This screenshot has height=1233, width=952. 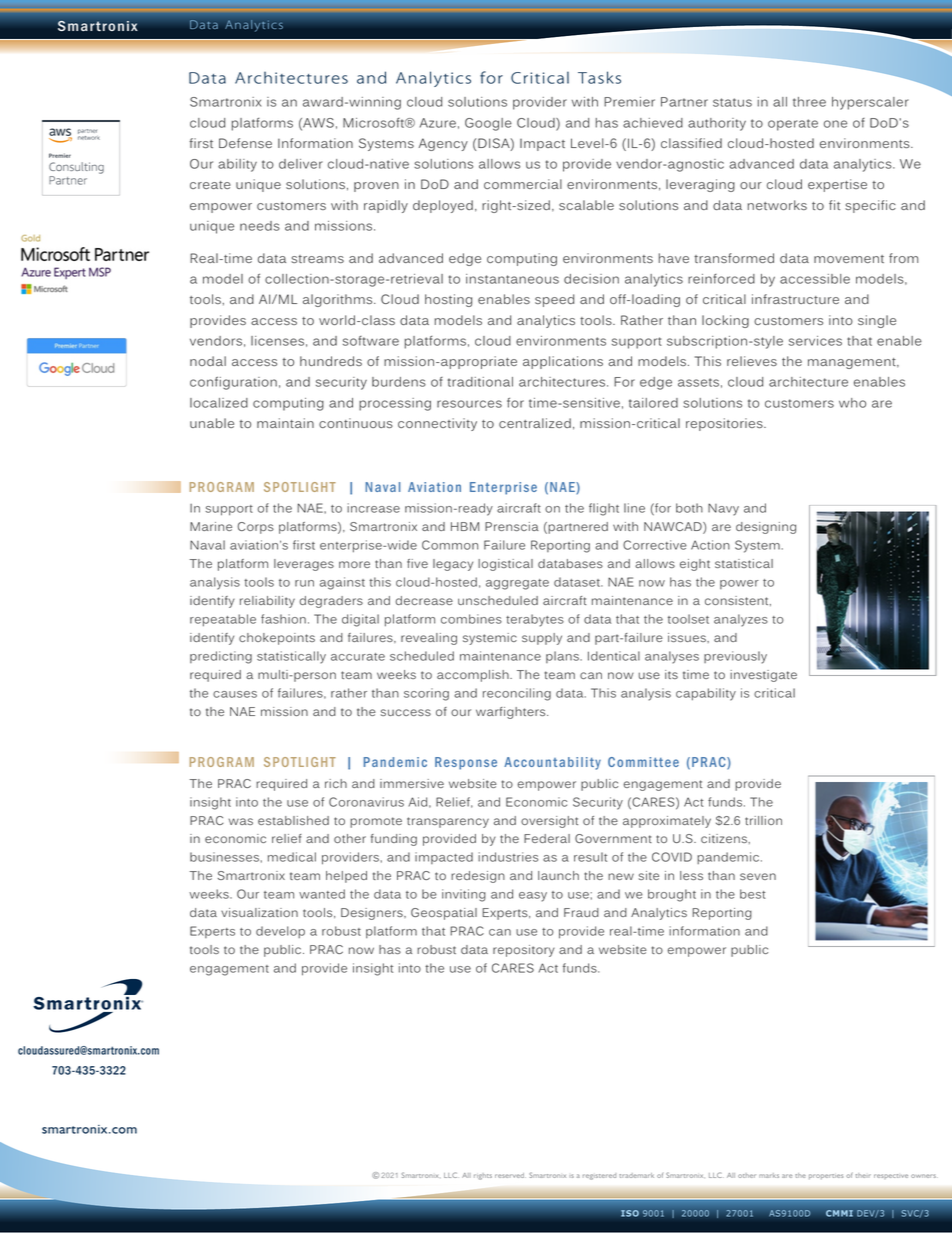 What do you see at coordinates (826, 1176) in the screenshot?
I see `properties` at bounding box center [826, 1176].
